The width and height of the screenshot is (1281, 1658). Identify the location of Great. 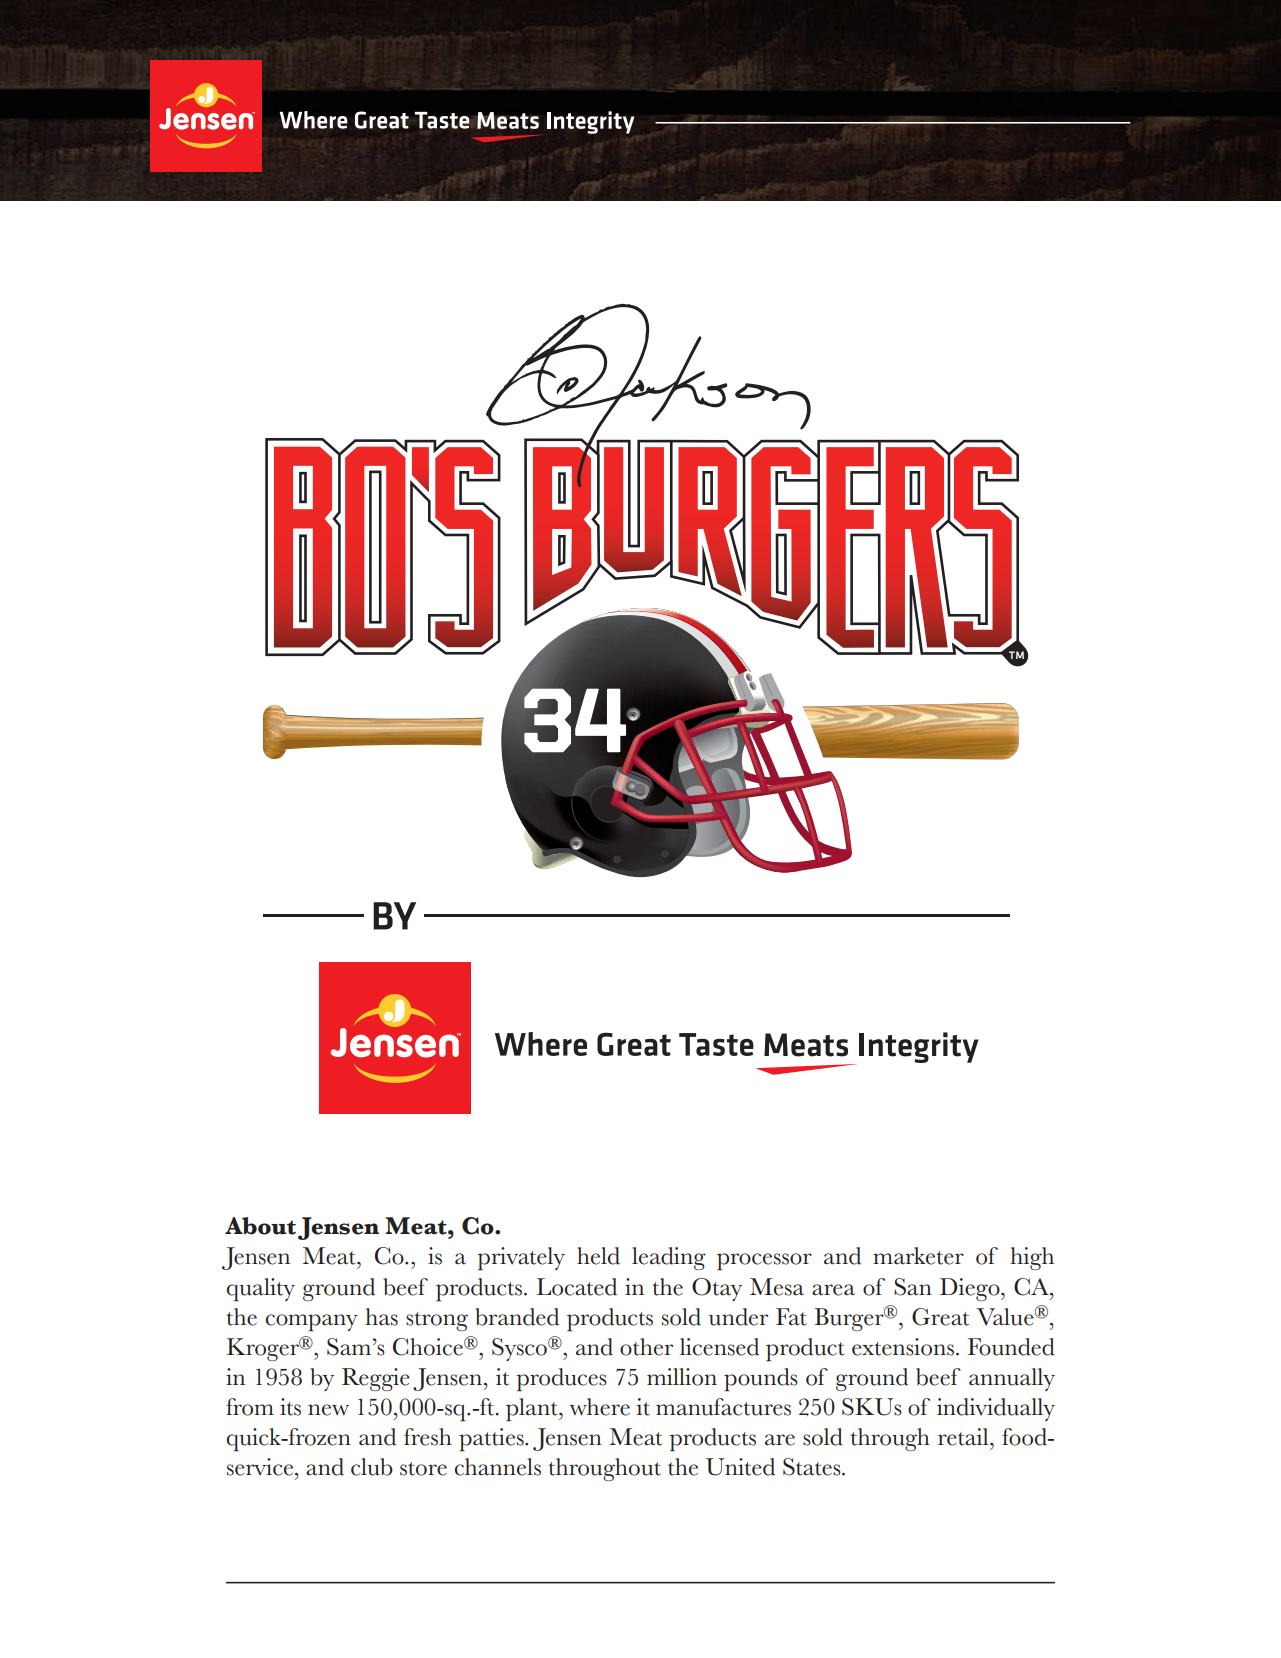
(940, 1317).
